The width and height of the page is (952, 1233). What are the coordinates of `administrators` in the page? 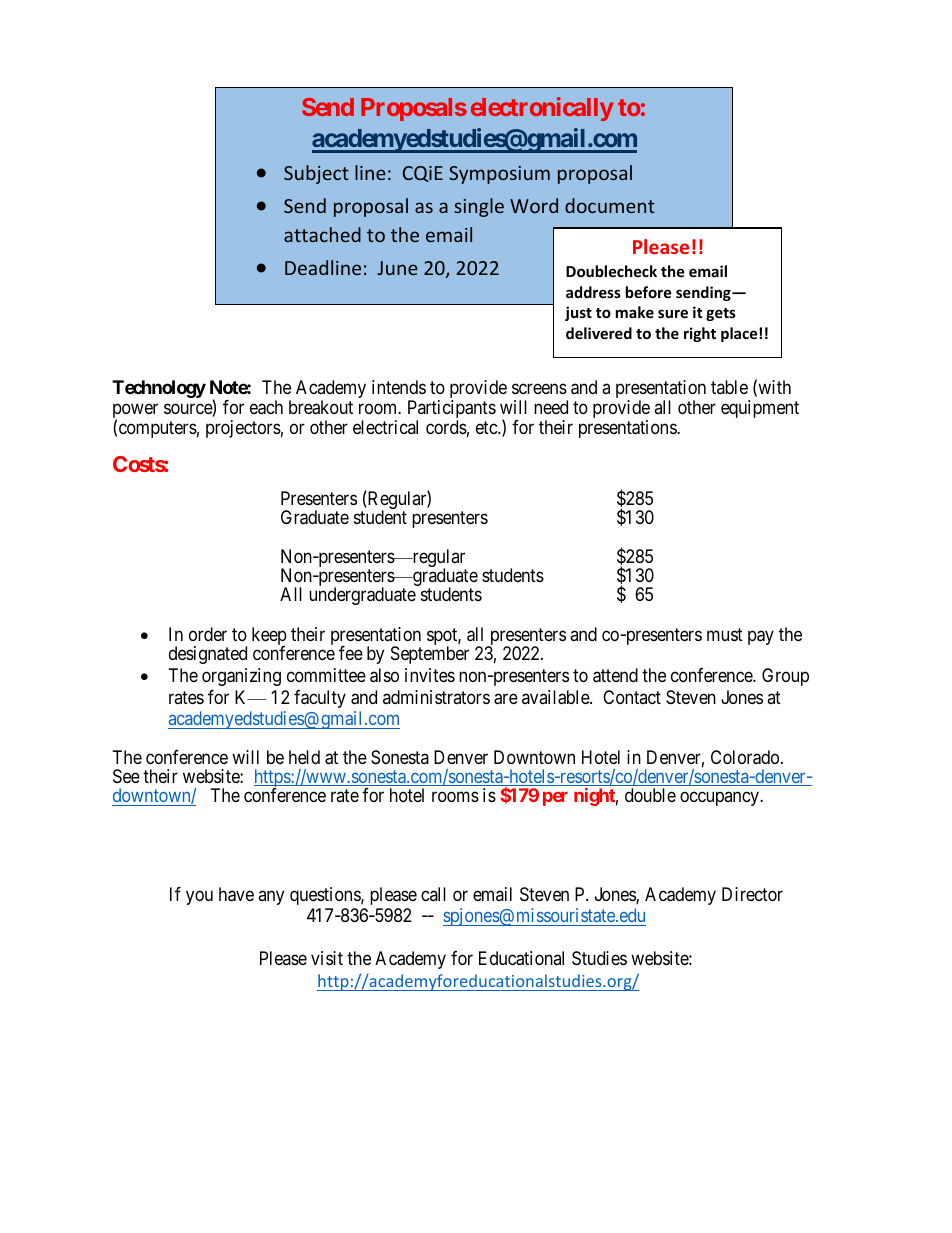 It's located at (436, 697).
